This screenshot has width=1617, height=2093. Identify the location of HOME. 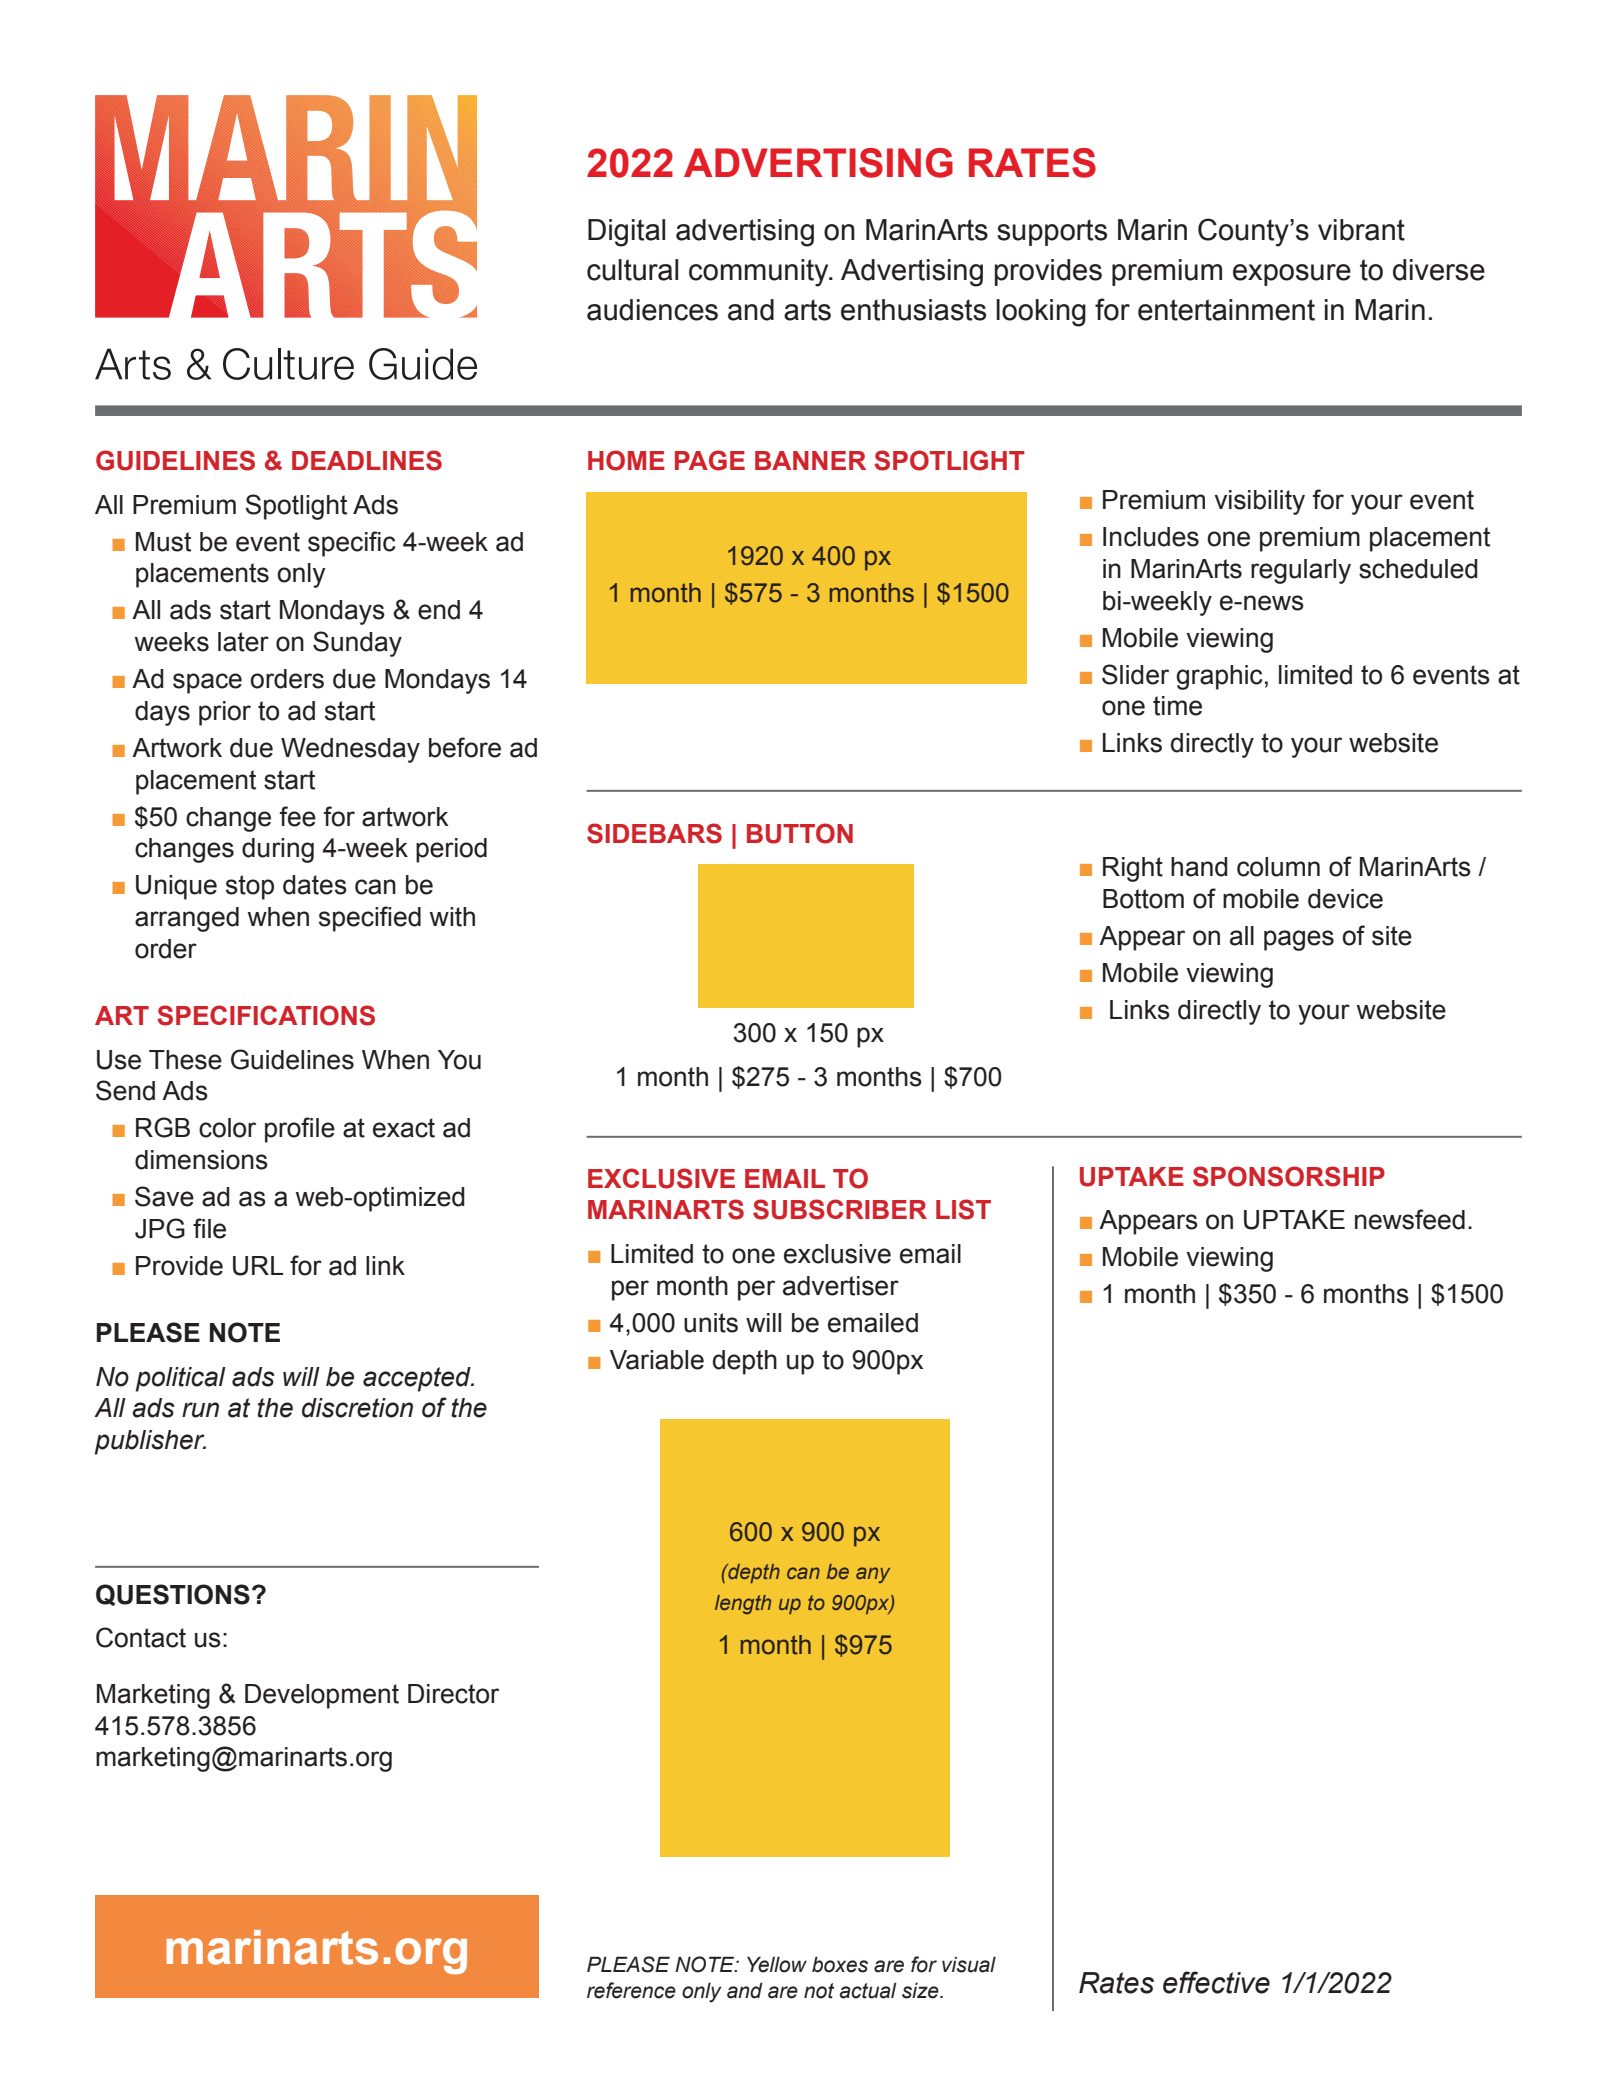
(626, 460).
